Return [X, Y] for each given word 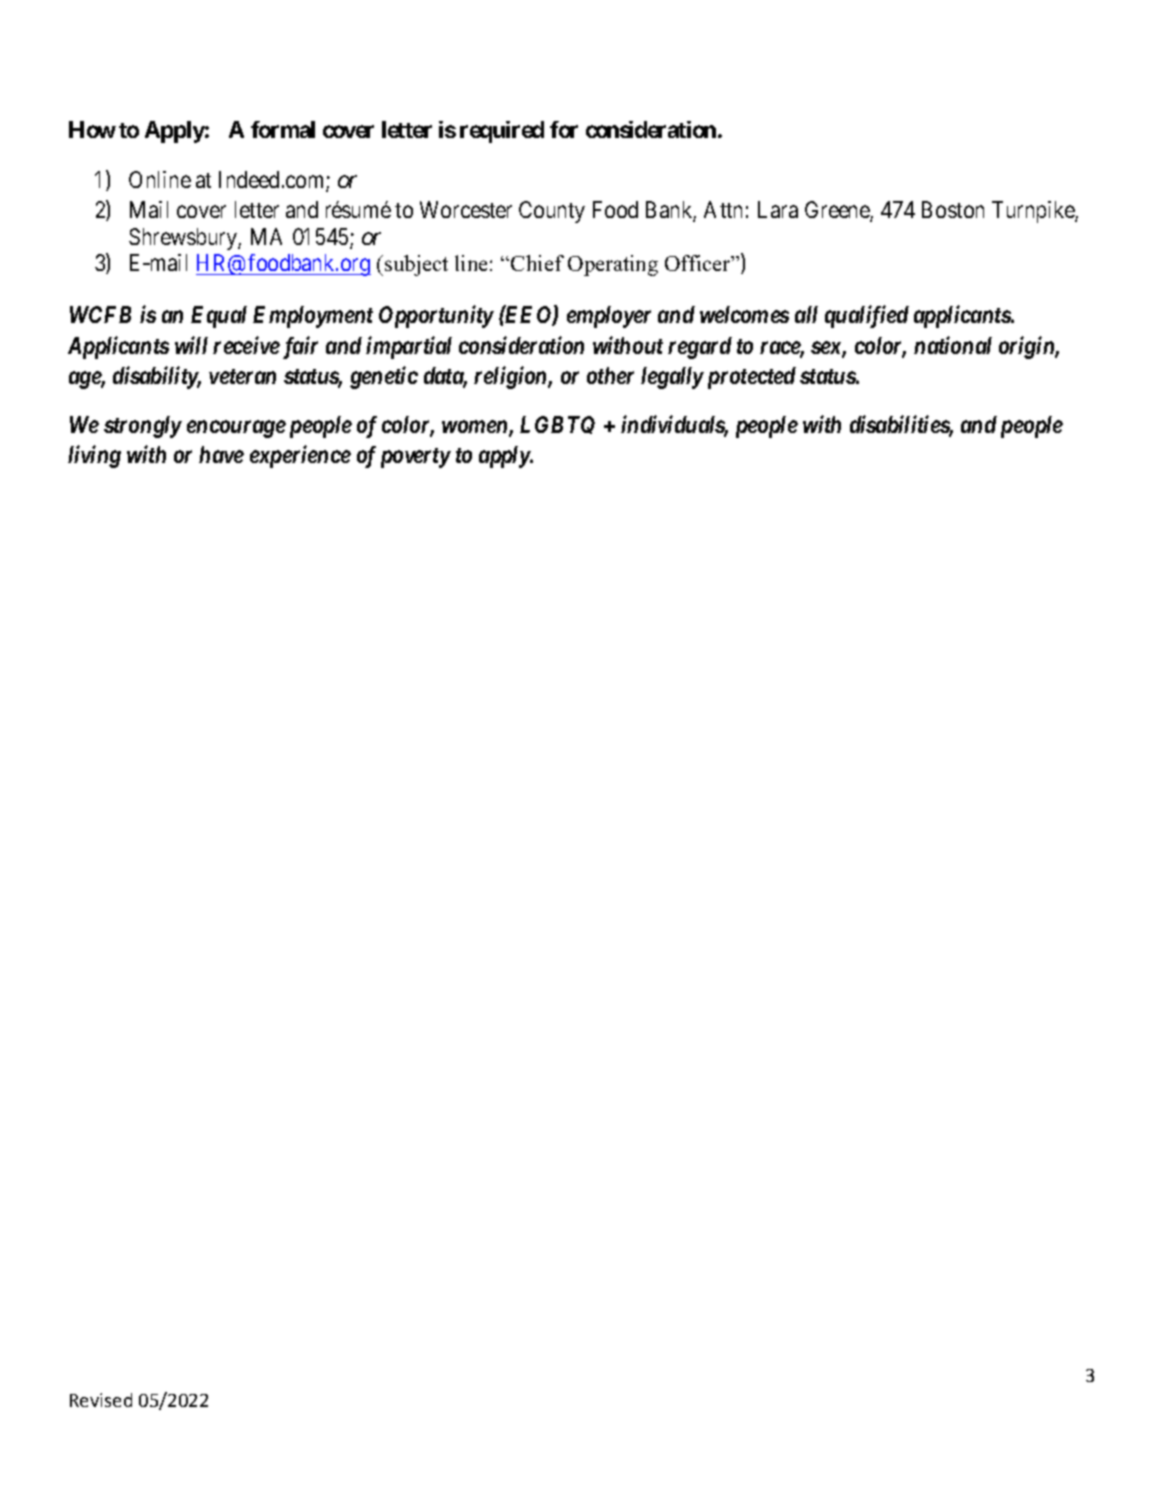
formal [283, 129]
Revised [101, 1400]
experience [300, 456]
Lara [778, 209]
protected [749, 378]
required [502, 132]
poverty [416, 458]
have [221, 454]
